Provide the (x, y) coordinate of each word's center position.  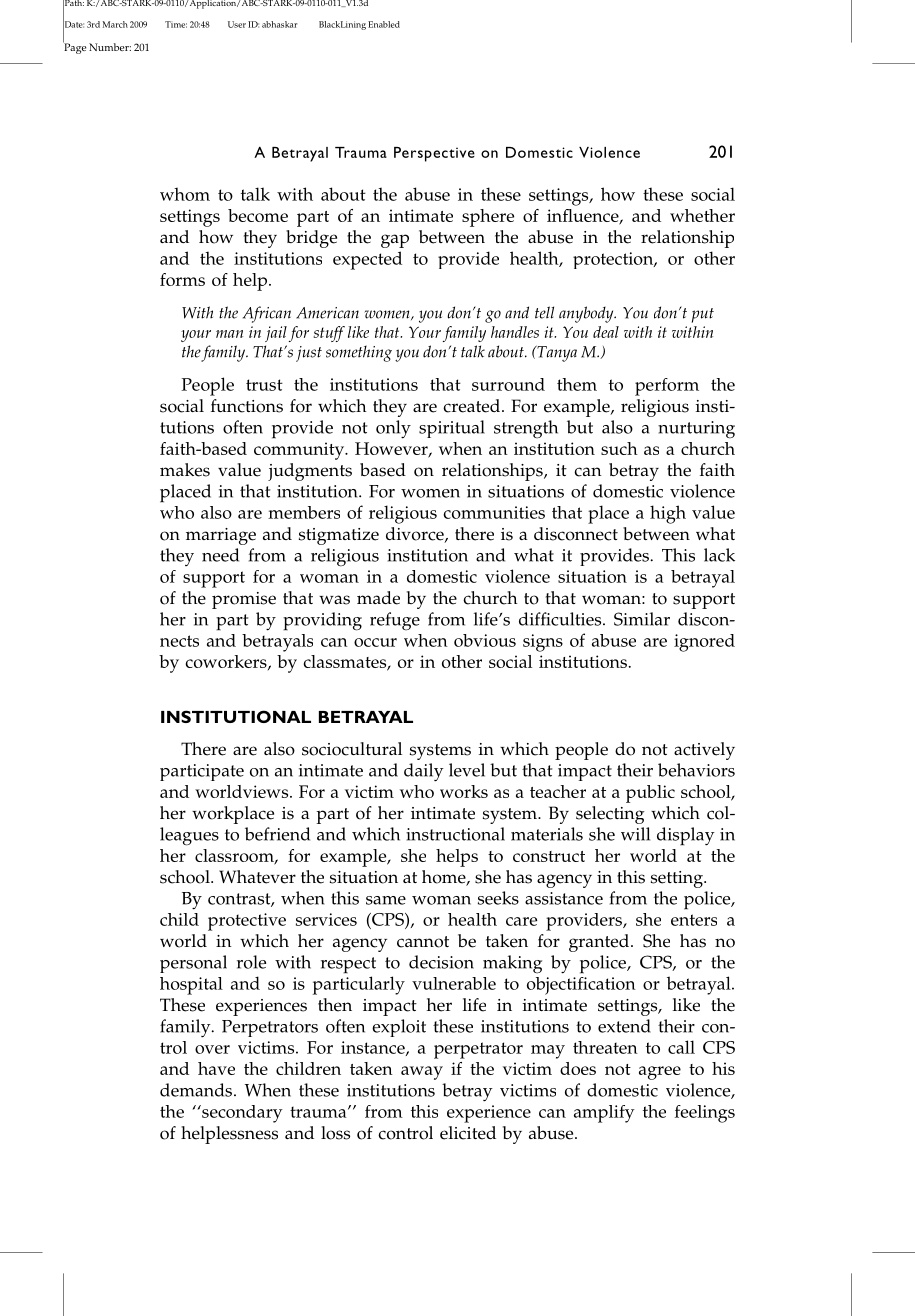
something (359, 353)
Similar (642, 619)
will (635, 834)
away (422, 1073)
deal (606, 332)
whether (702, 215)
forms (182, 279)
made (378, 598)
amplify (604, 1114)
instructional (455, 834)
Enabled (384, 24)
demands (197, 1090)
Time (176, 24)
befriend (277, 834)
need (220, 555)
